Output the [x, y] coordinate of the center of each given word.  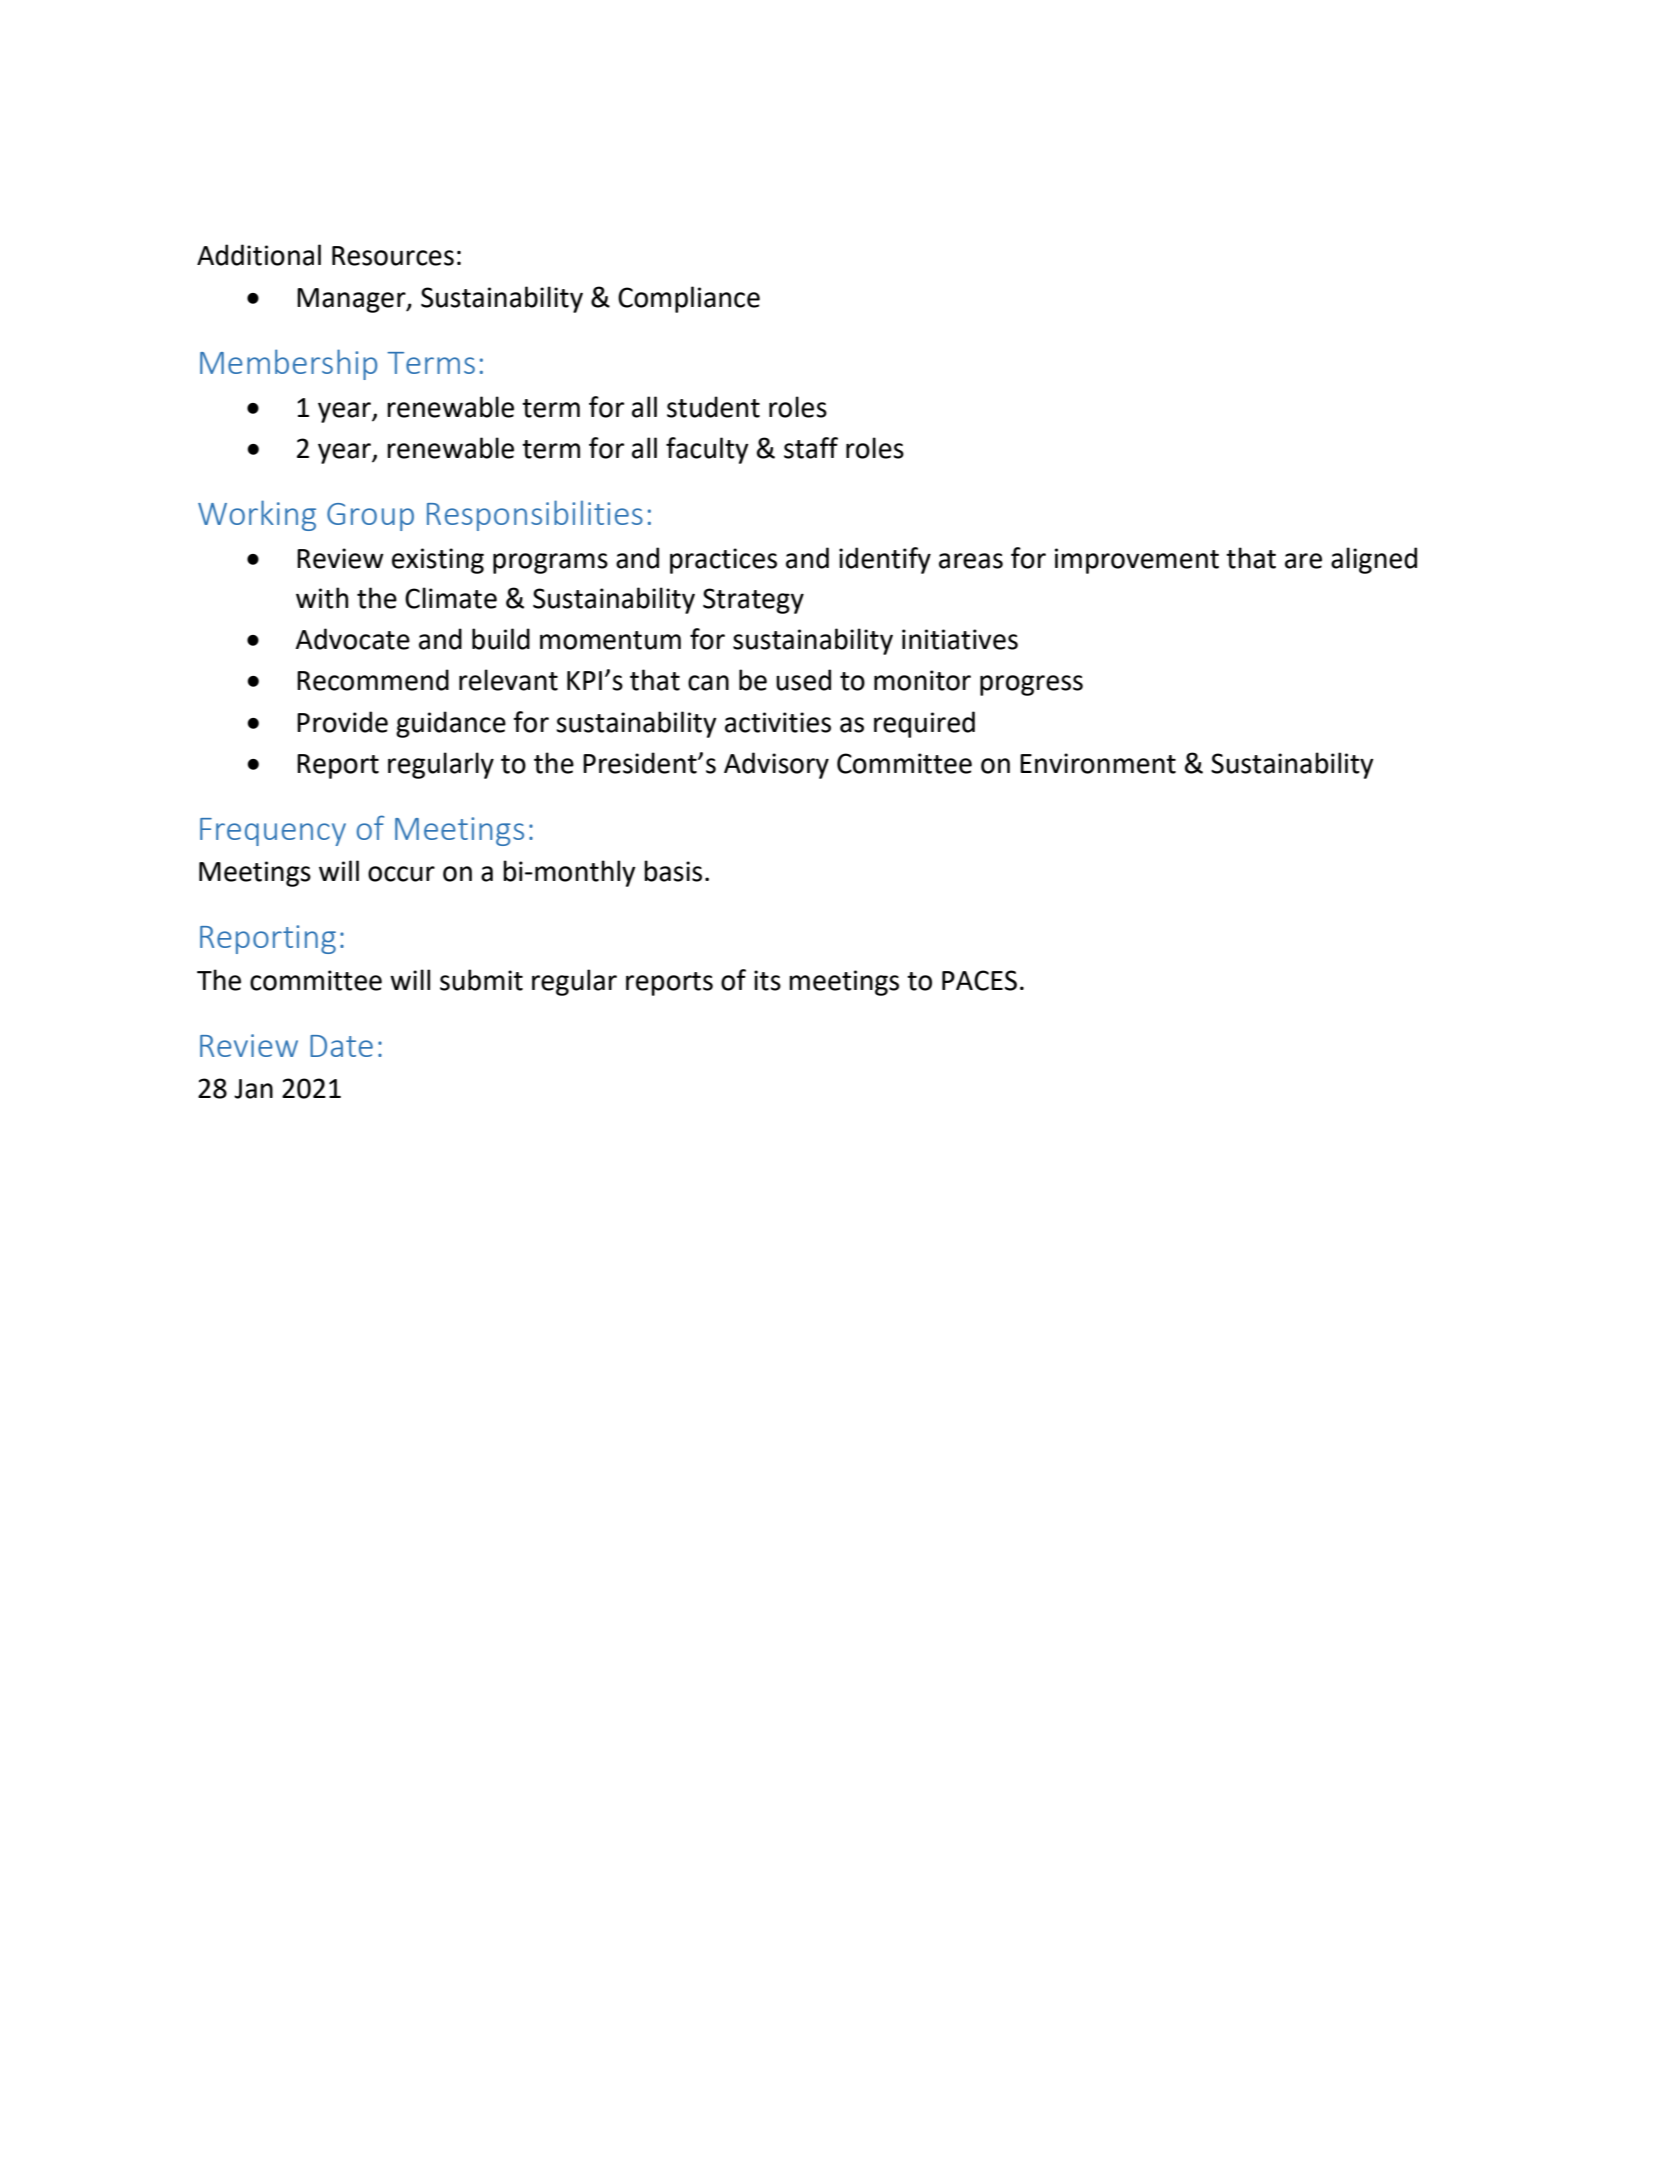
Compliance [689, 299]
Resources [393, 256]
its [767, 980]
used [803, 680]
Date [341, 1046]
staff [811, 448]
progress [1031, 685]
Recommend [373, 680]
